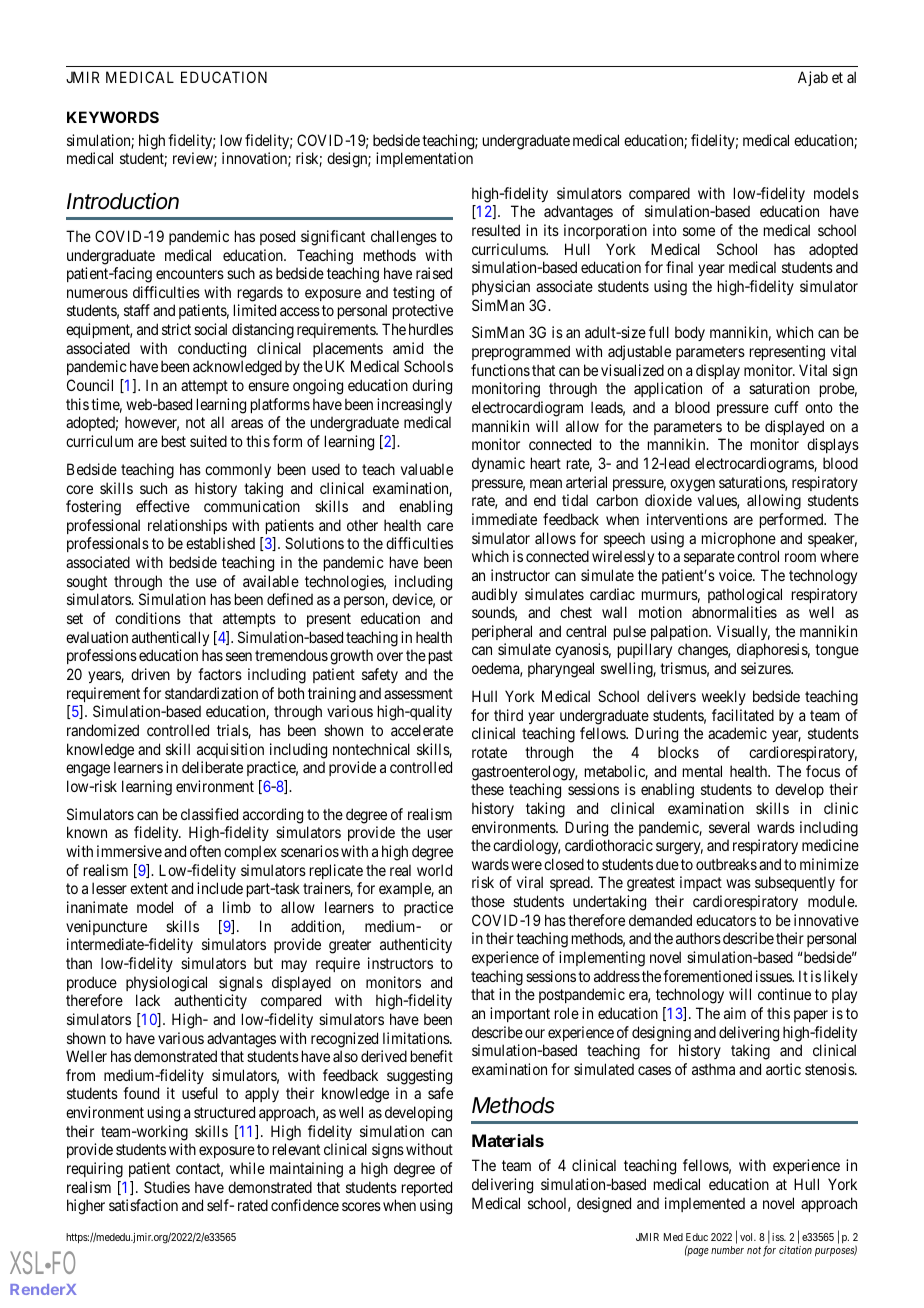  Describe the element at coordinates (496, 230) in the page. I see `resulted` at that location.
